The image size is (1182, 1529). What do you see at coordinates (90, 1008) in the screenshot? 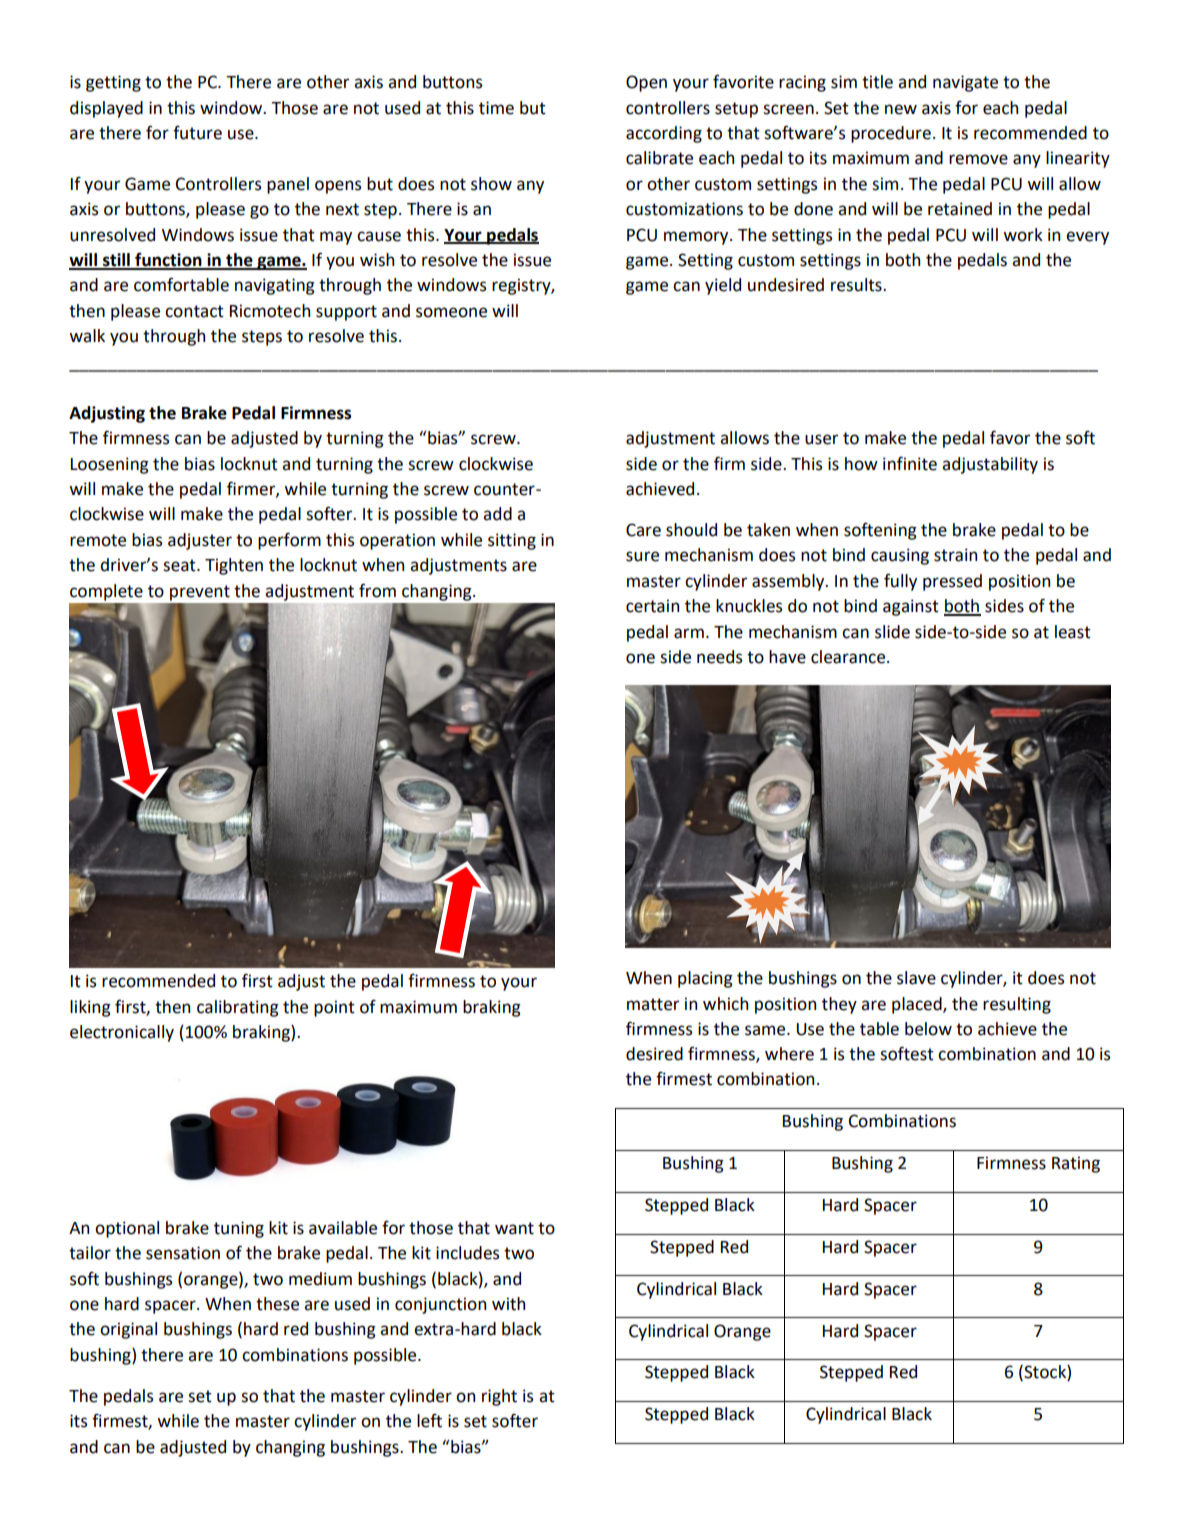
I see `liking` at bounding box center [90, 1008].
